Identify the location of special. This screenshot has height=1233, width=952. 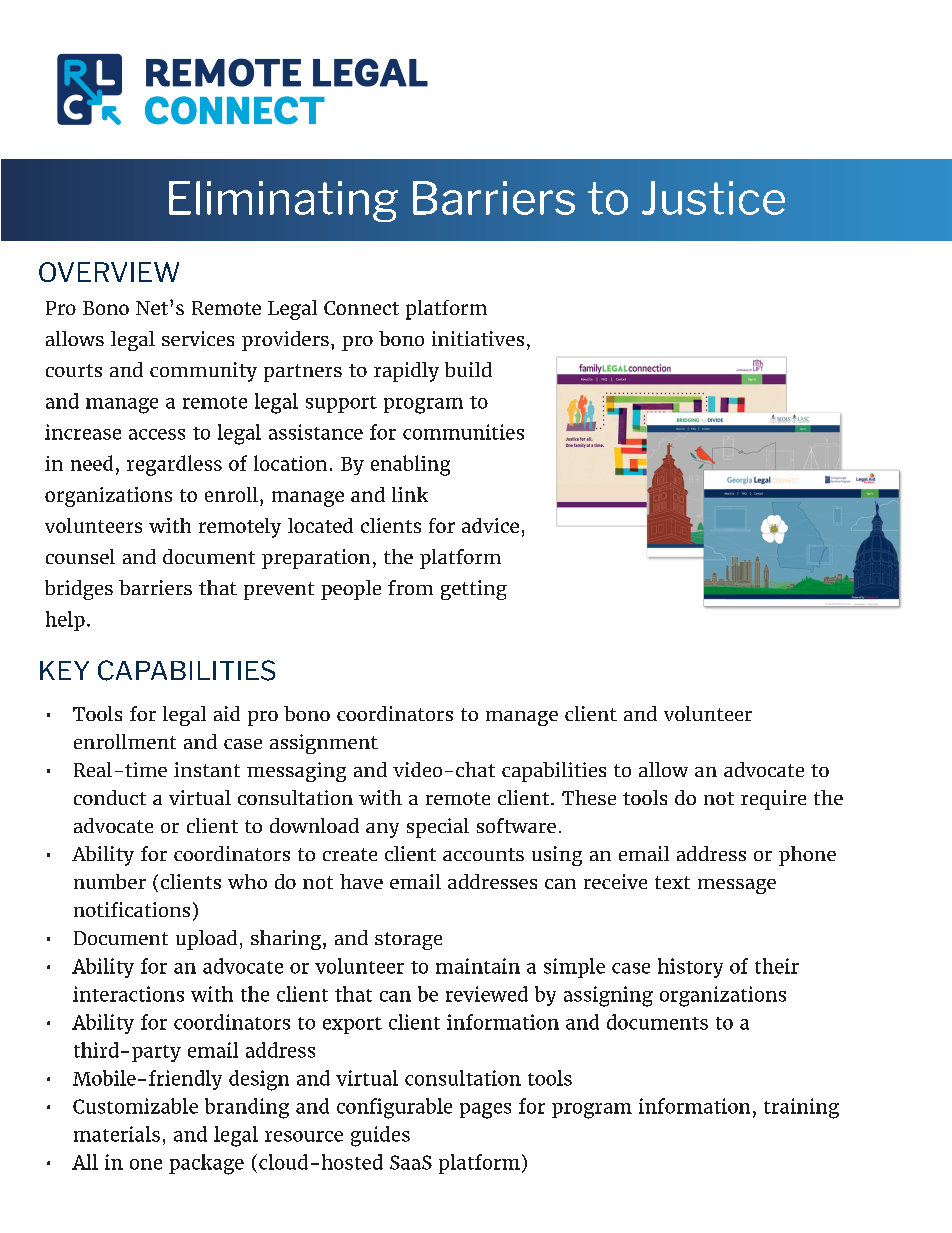
(438, 828).
